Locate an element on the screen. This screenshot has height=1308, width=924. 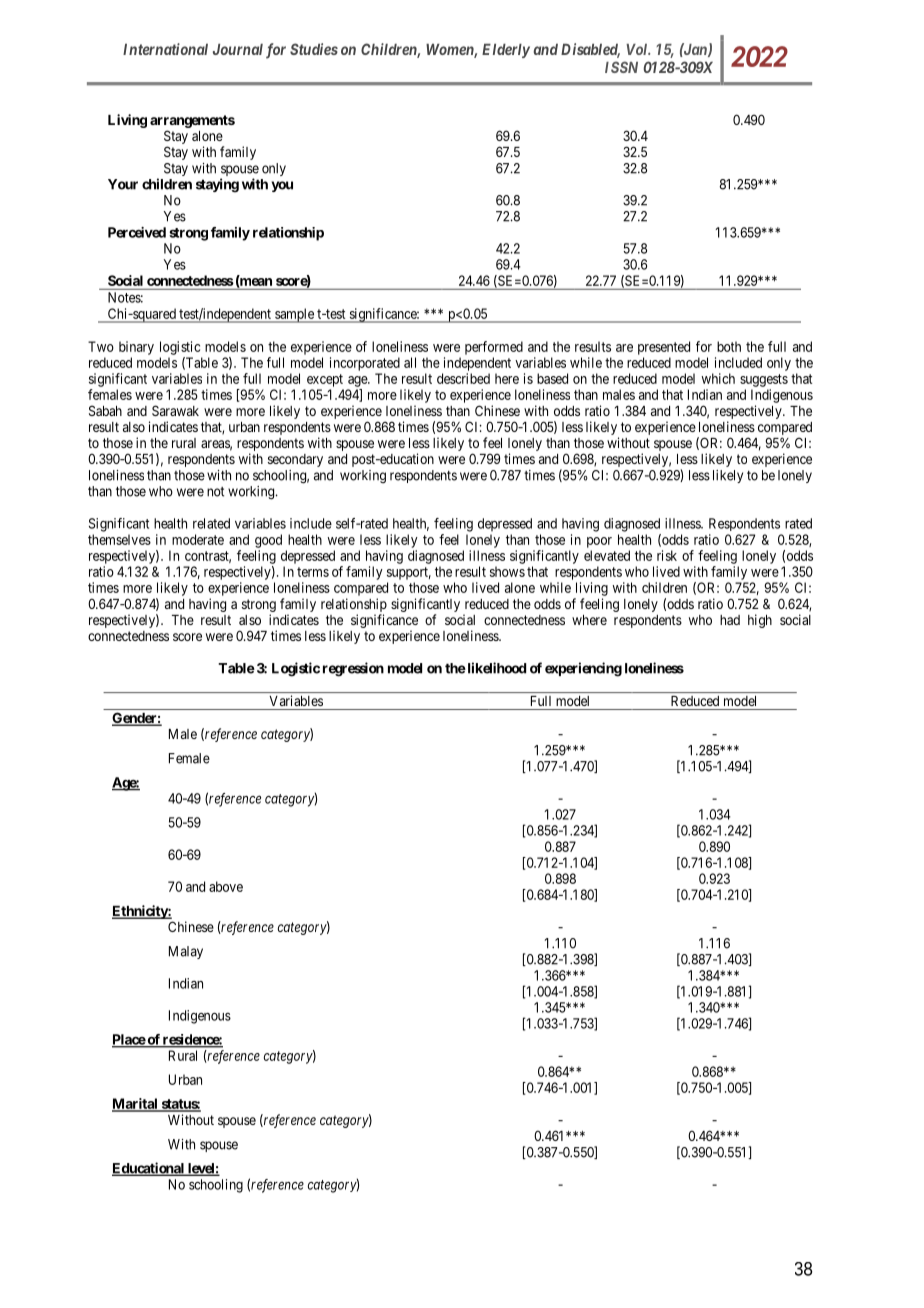
presented is located at coordinates (664, 348).
